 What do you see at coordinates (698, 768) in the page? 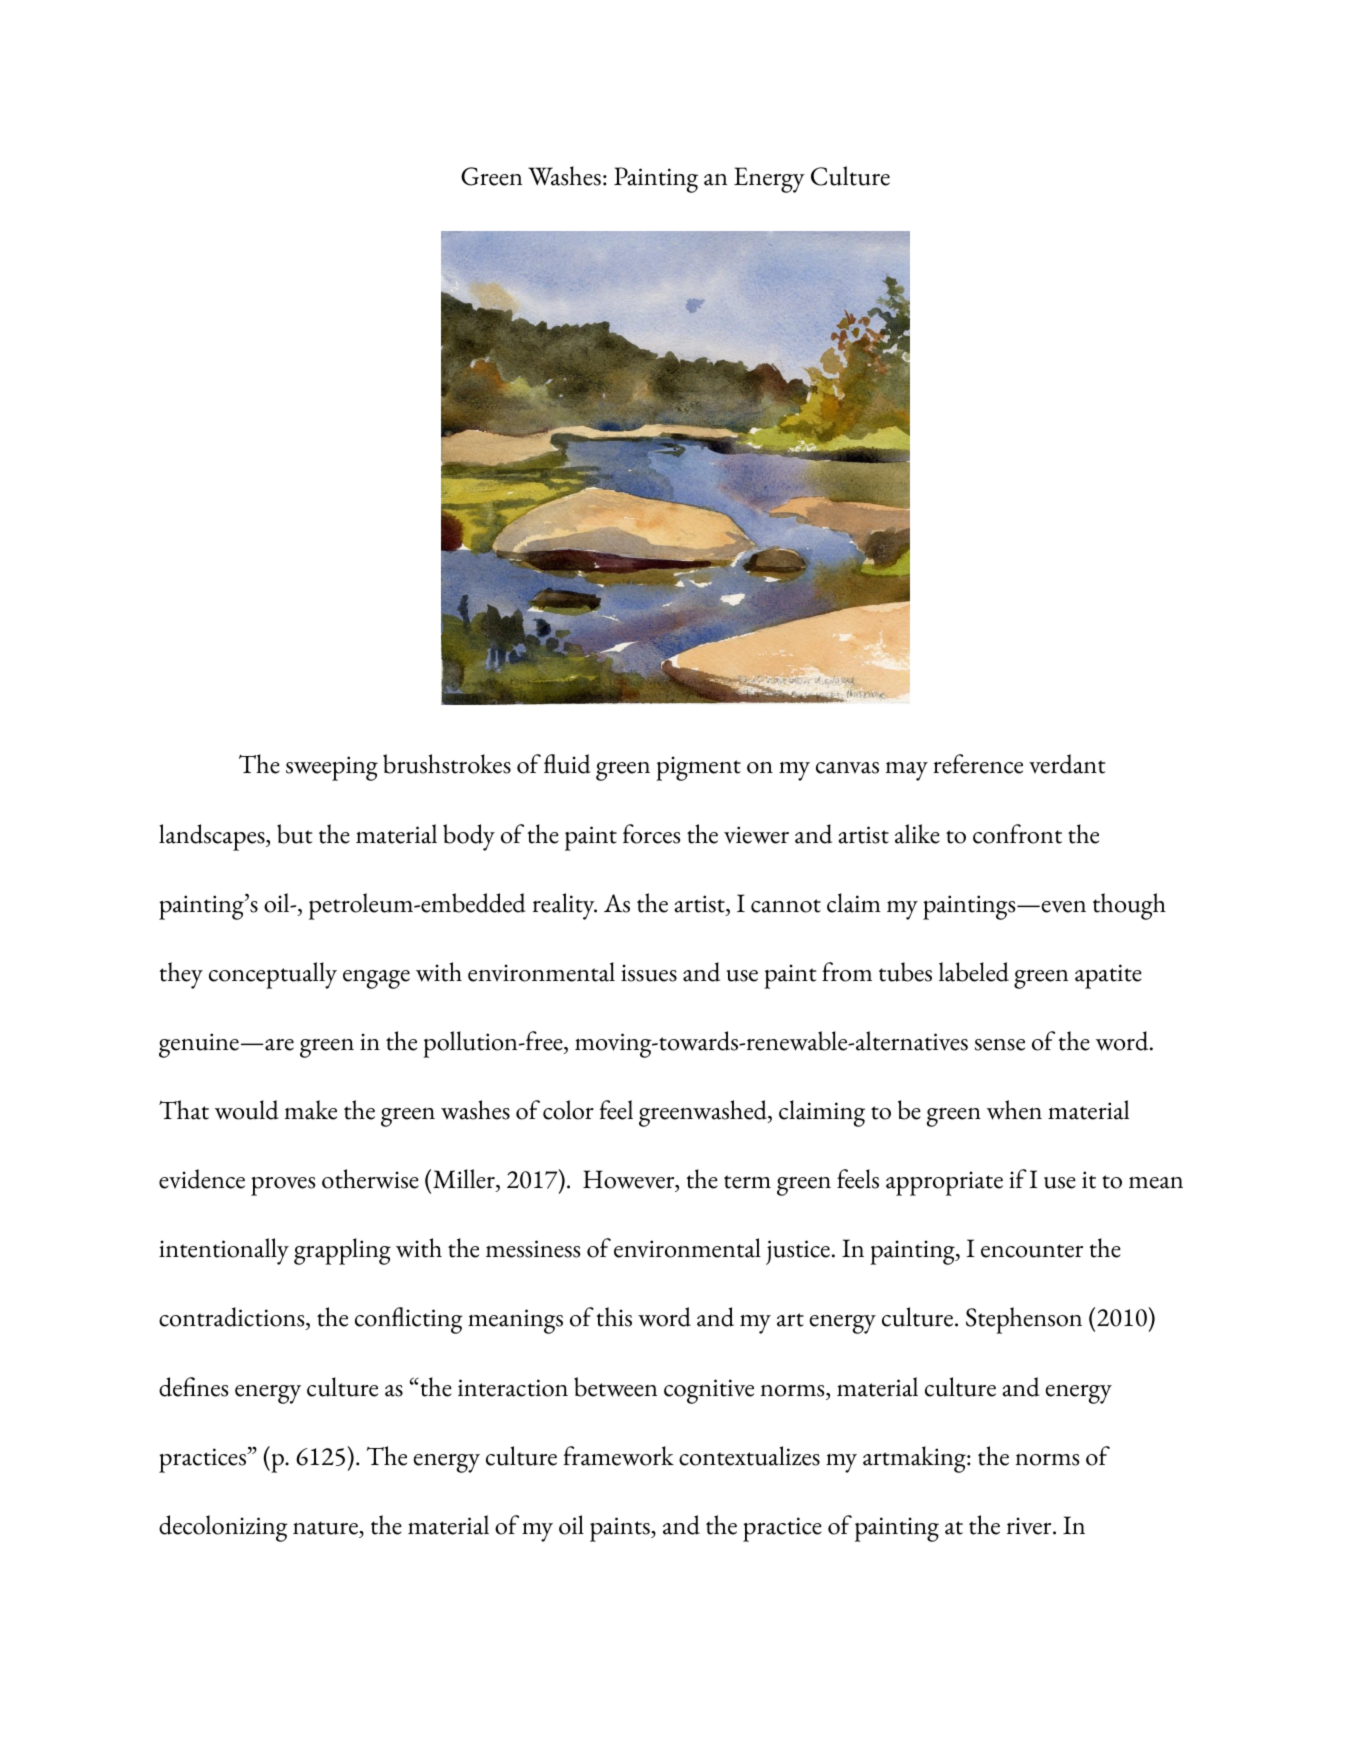
I see `pigment` at bounding box center [698, 768].
